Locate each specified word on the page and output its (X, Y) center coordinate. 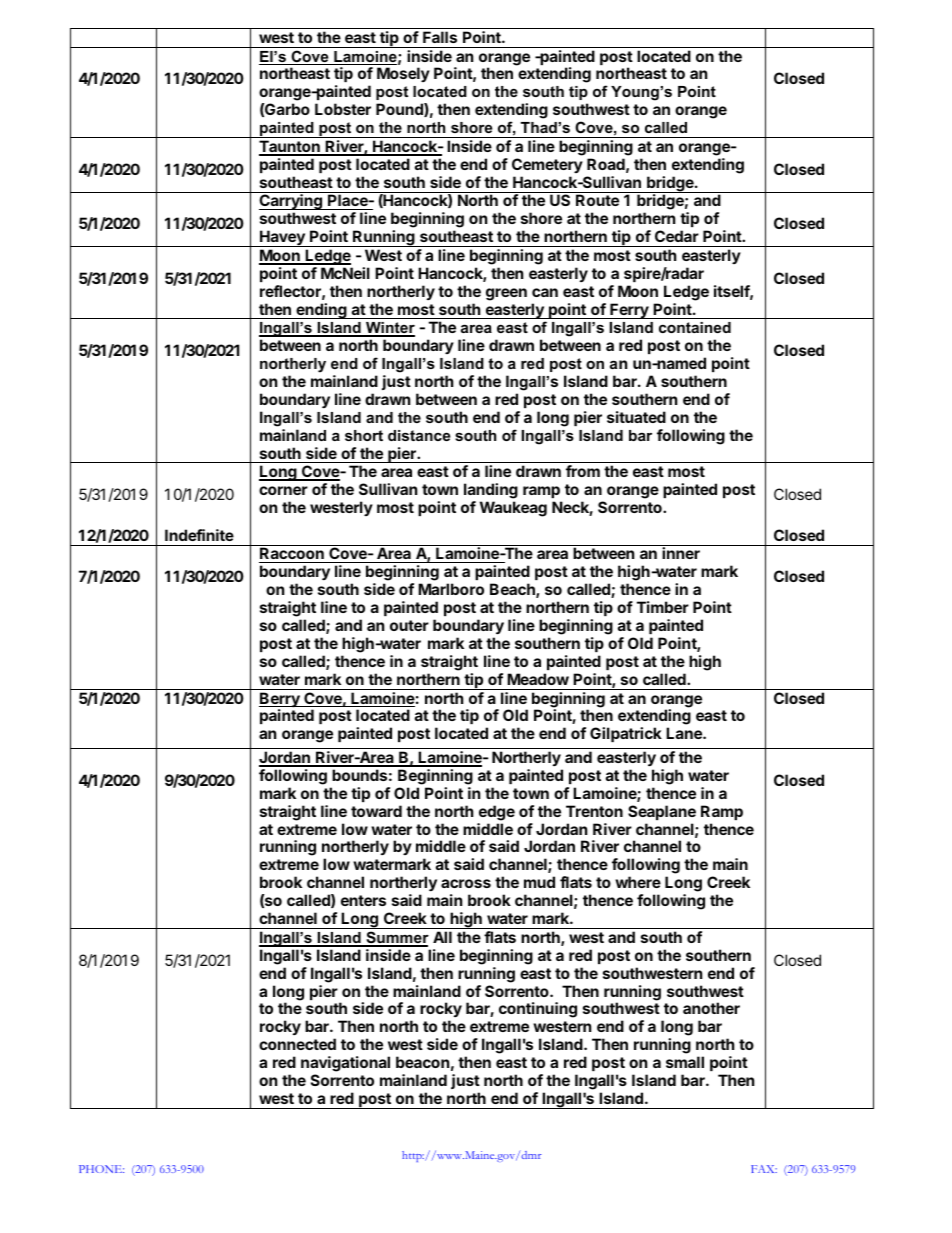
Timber (663, 607)
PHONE (101, 1169)
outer (409, 625)
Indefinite (199, 535)
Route (597, 200)
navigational (345, 1064)
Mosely (403, 74)
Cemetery (547, 165)
